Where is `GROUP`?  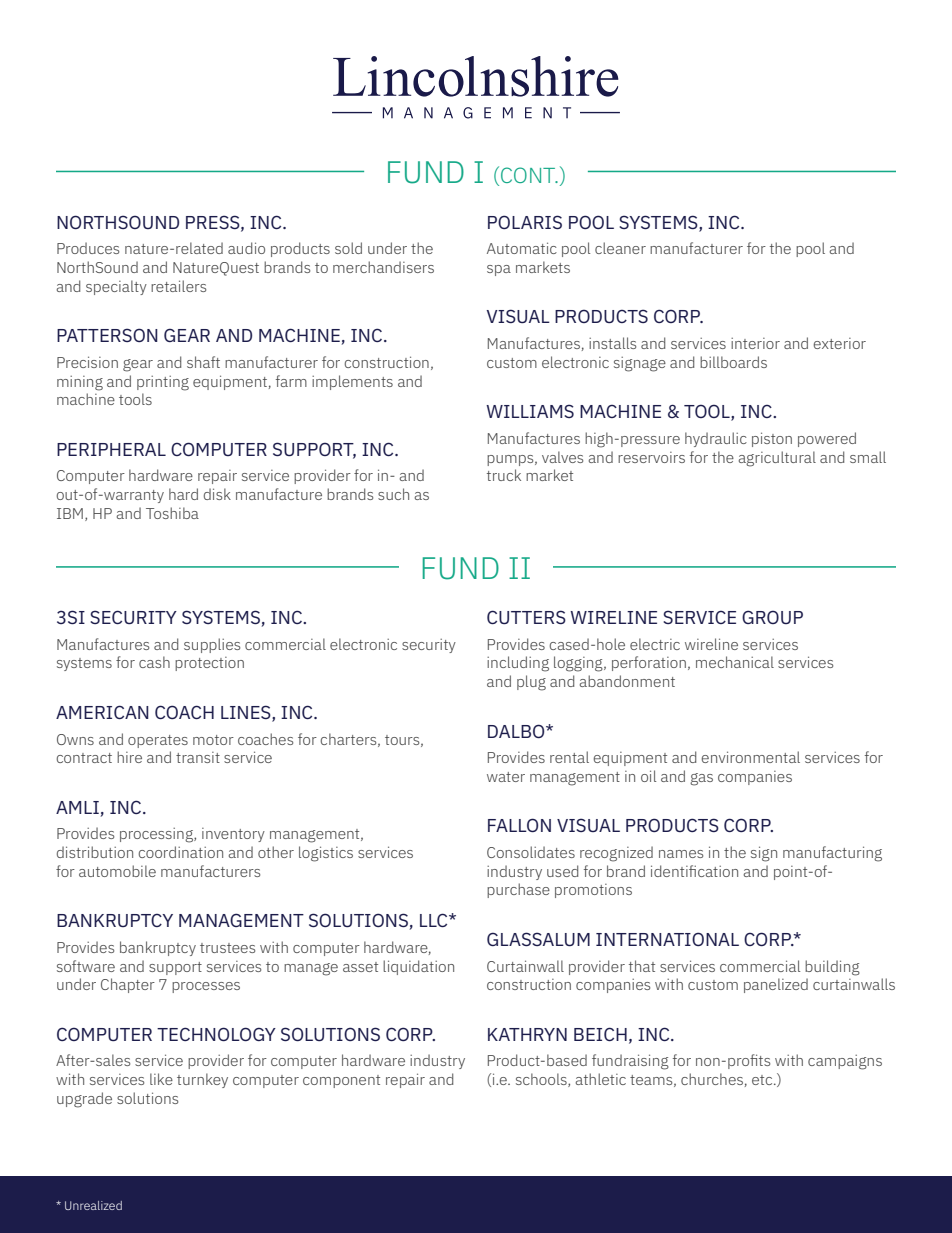
GROUP is located at coordinates (772, 617).
